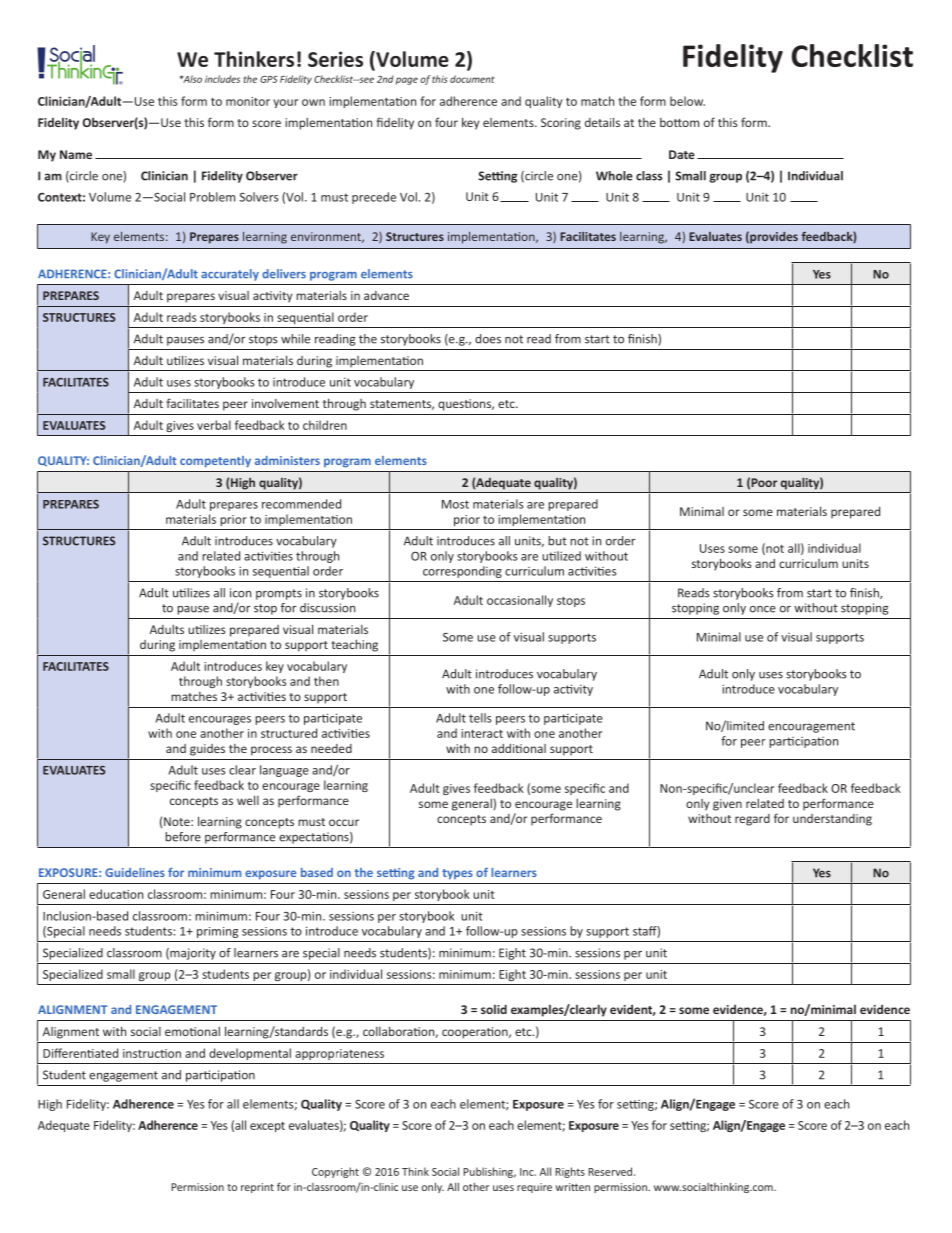 The image size is (952, 1233). I want to click on require, so click(534, 1188).
